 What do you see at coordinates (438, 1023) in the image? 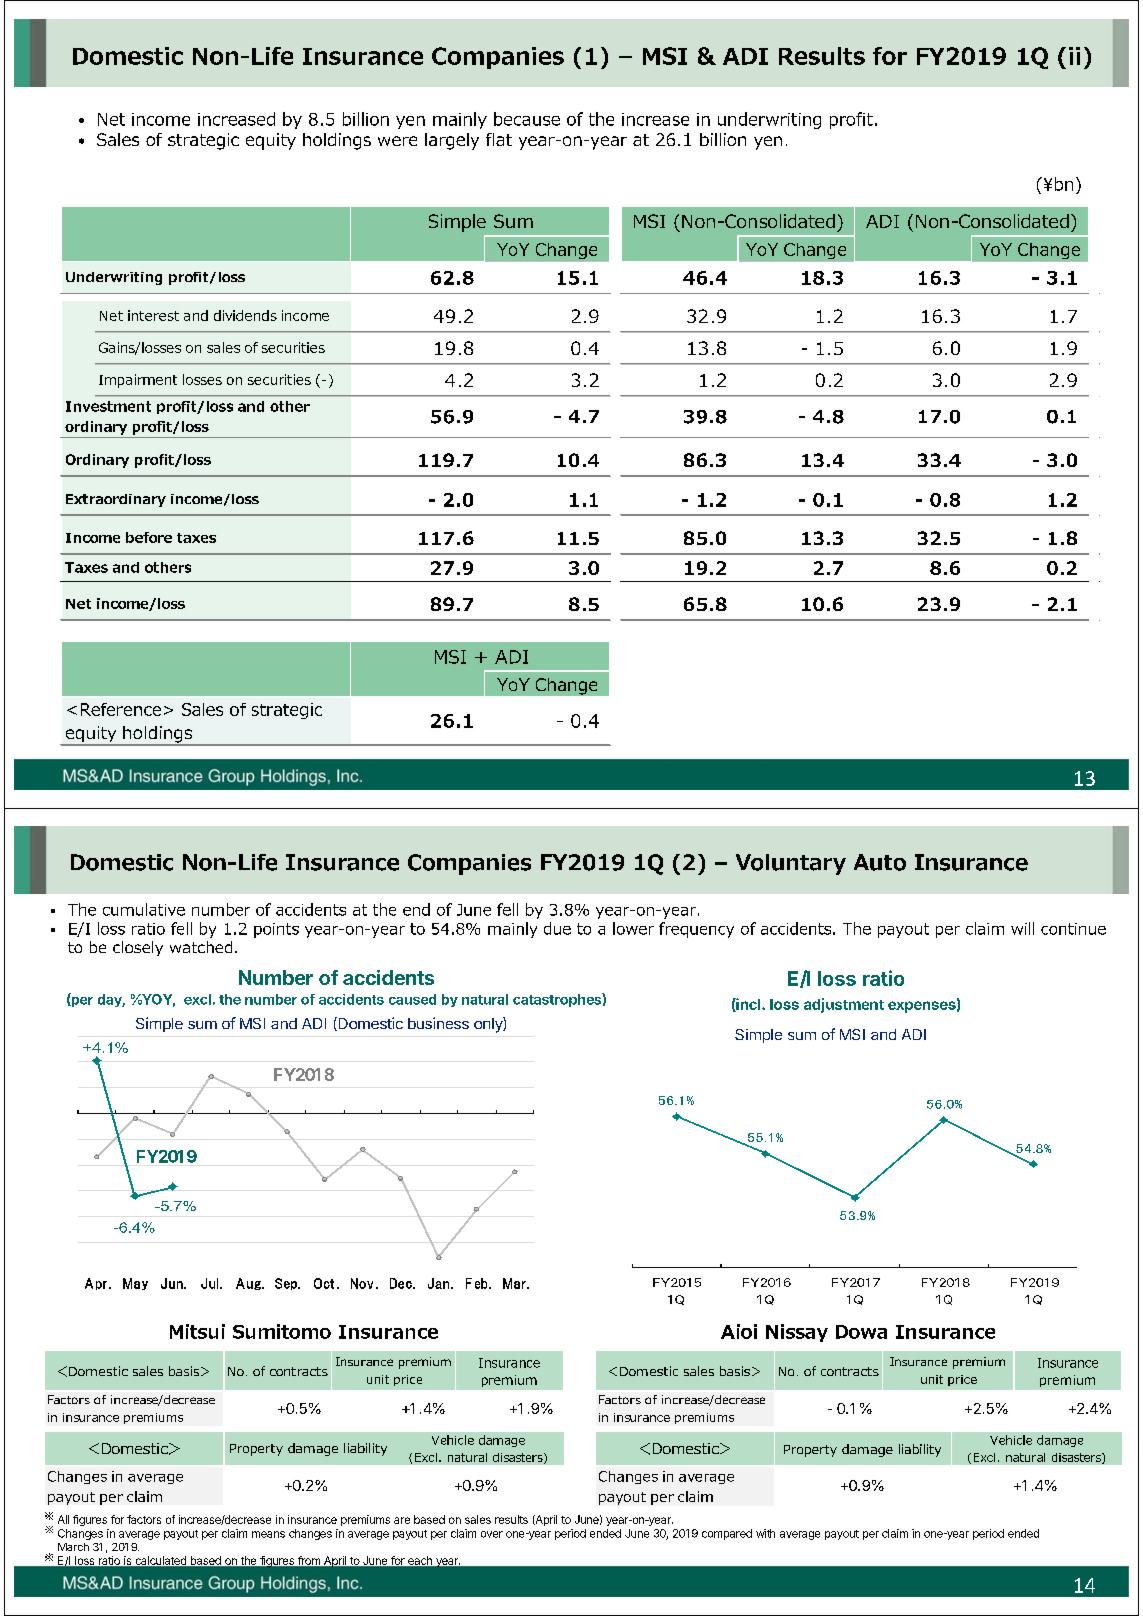
I see `business` at bounding box center [438, 1023].
